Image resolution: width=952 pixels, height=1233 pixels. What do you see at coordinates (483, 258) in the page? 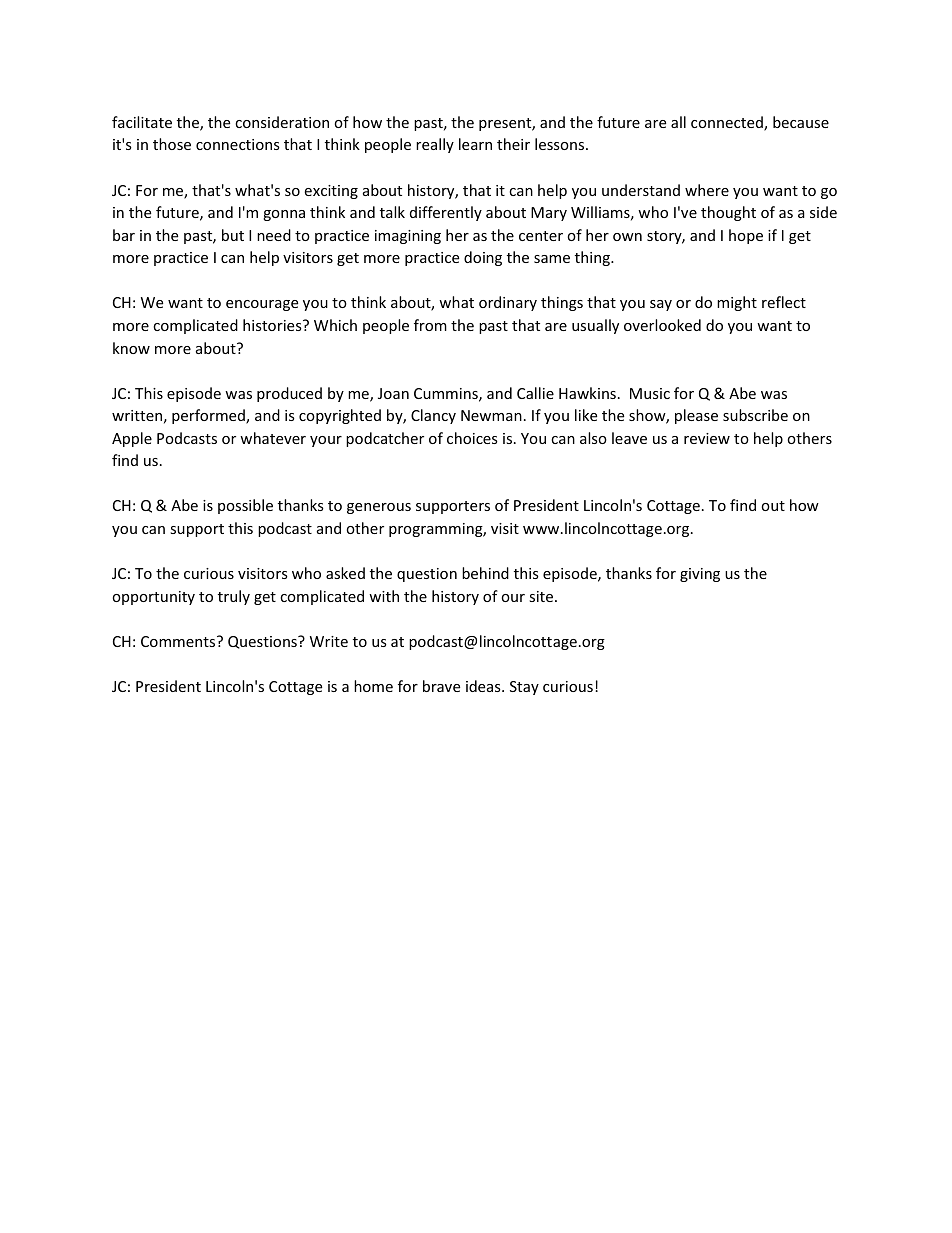
I see `doing` at bounding box center [483, 258].
